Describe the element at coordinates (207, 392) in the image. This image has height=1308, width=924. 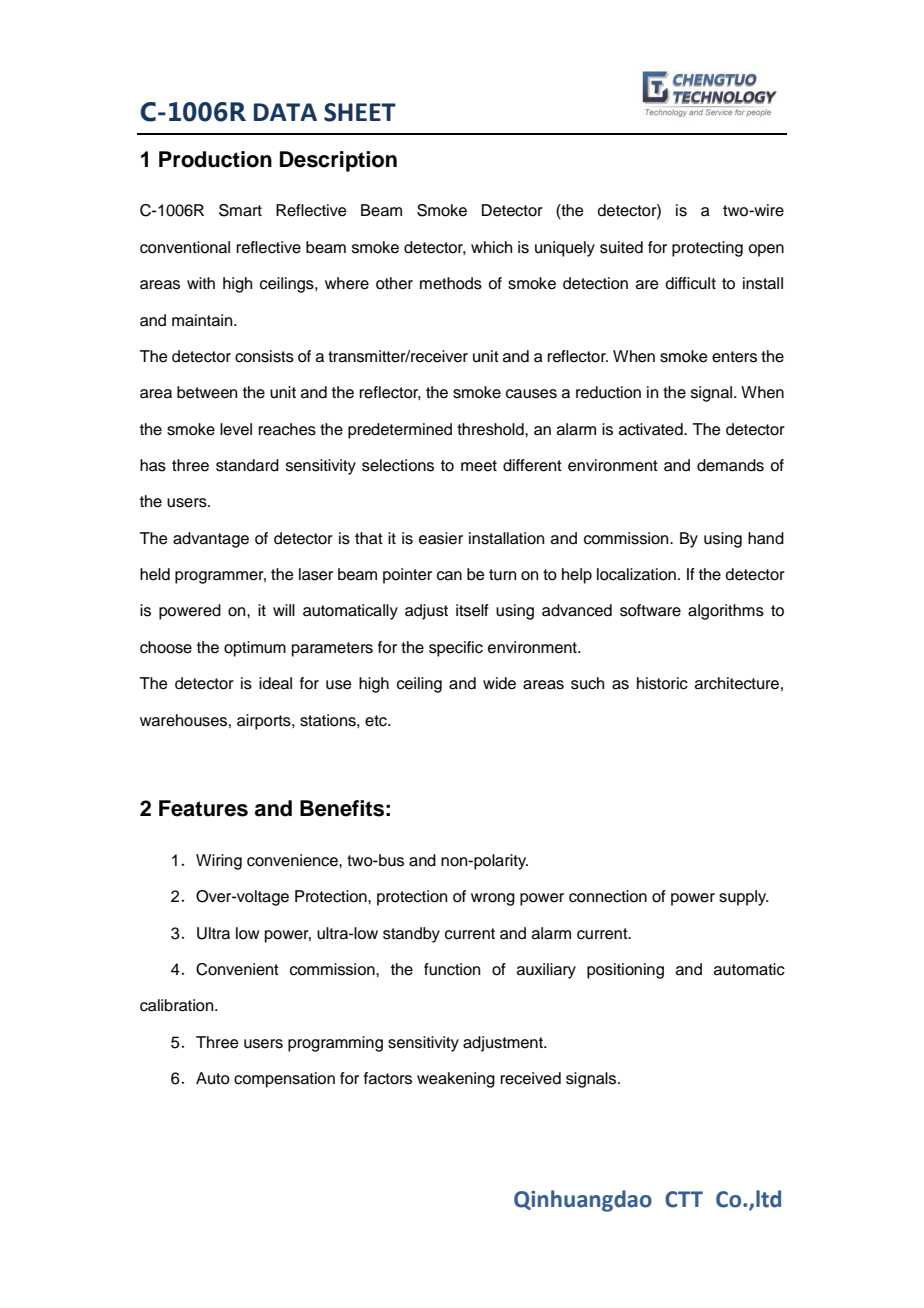
I see `between` at that location.
